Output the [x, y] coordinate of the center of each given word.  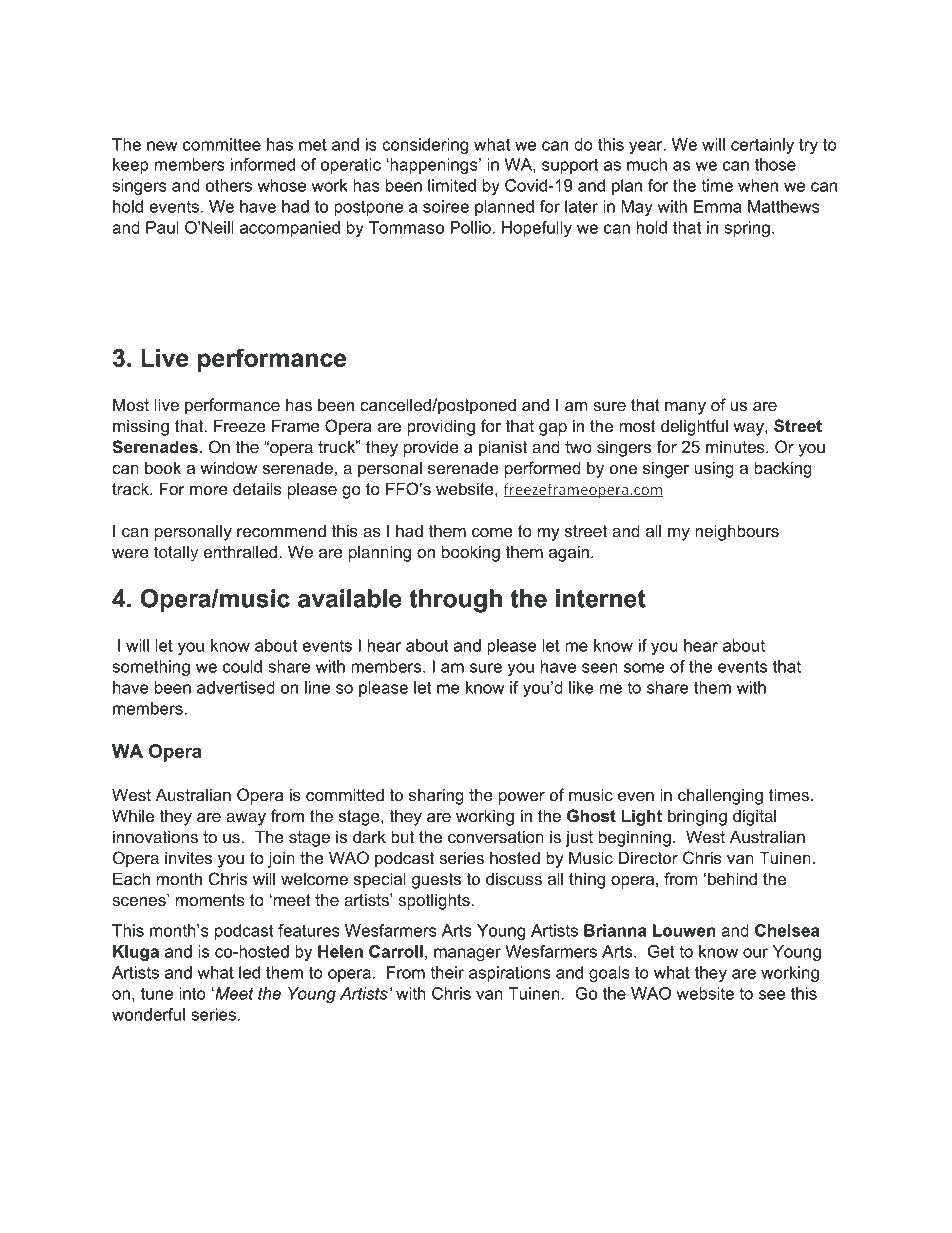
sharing [436, 796]
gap [553, 429]
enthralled [242, 551]
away [246, 819]
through [455, 601]
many [685, 408]
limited [452, 185]
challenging [720, 796]
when [758, 185]
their [447, 972]
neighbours [737, 532]
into [192, 993]
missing [141, 427]
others [229, 185]
